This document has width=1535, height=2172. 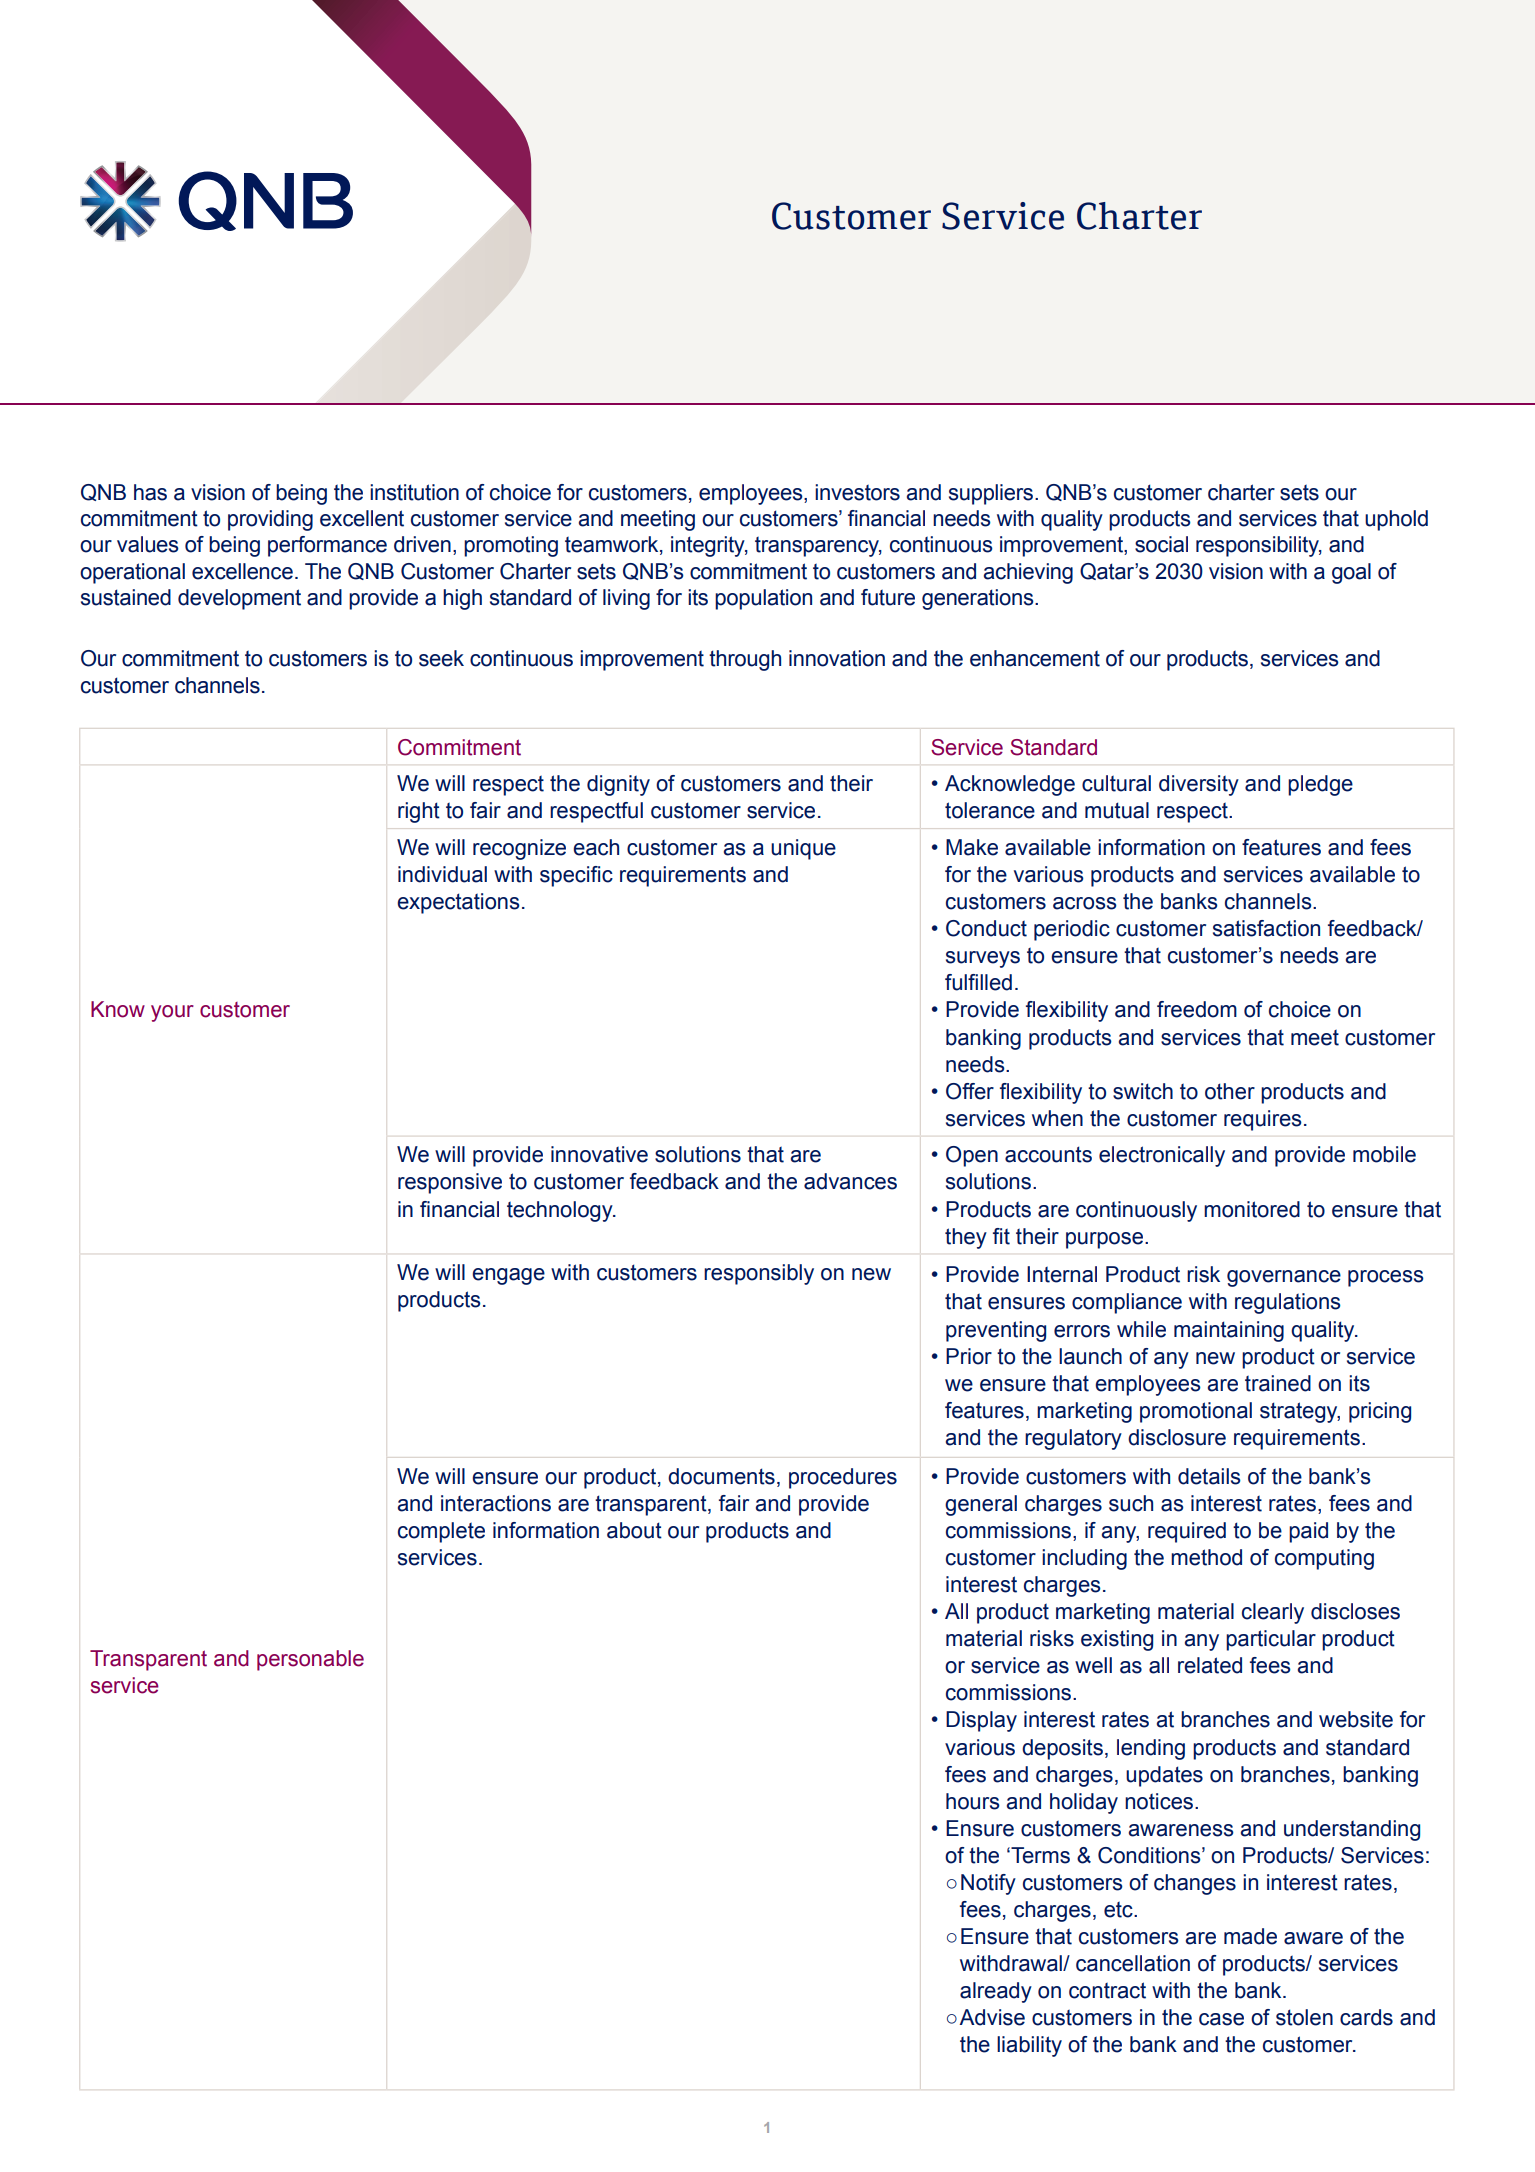 I want to click on social, so click(x=1161, y=544).
